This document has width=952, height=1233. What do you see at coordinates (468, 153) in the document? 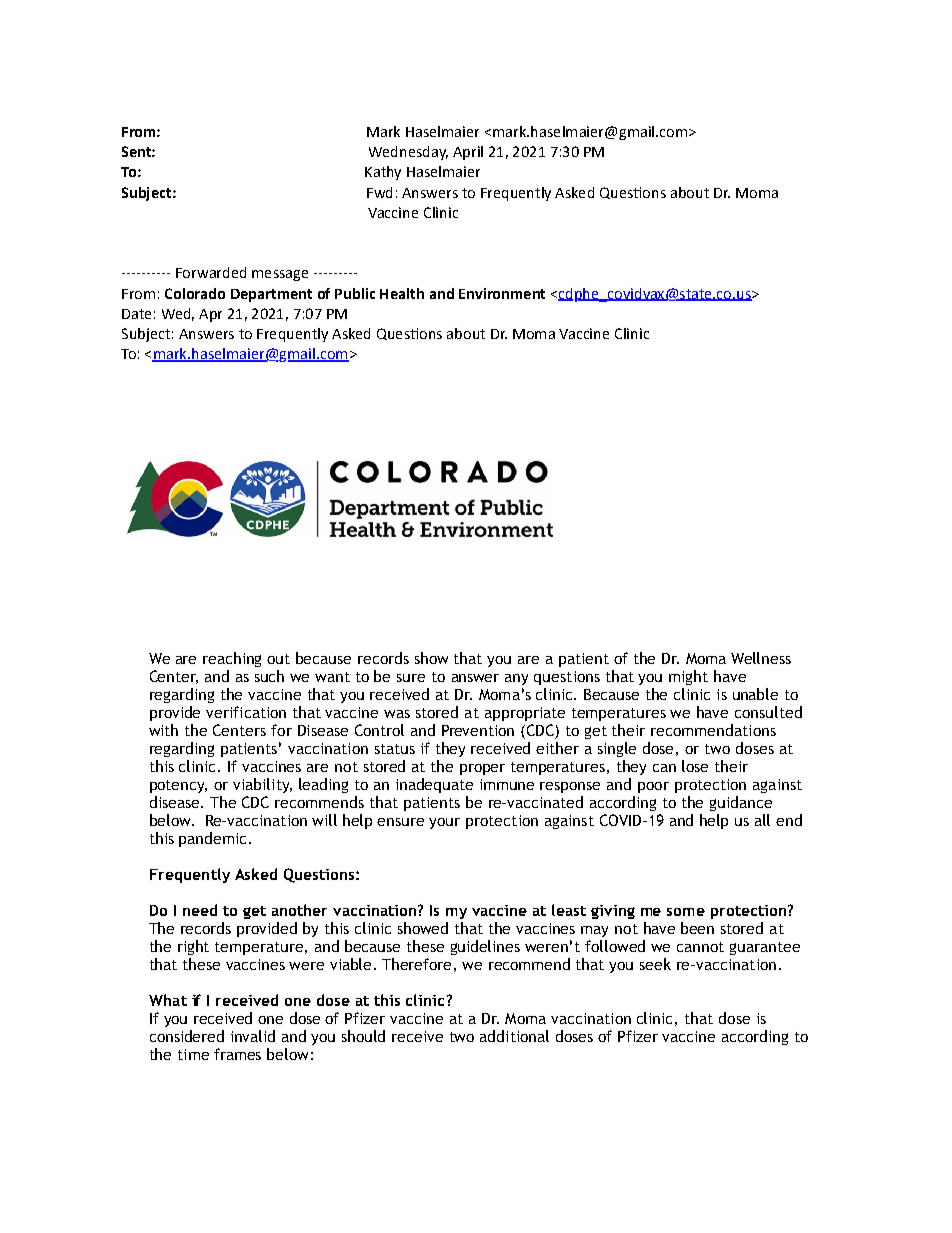
I see `April` at bounding box center [468, 153].
